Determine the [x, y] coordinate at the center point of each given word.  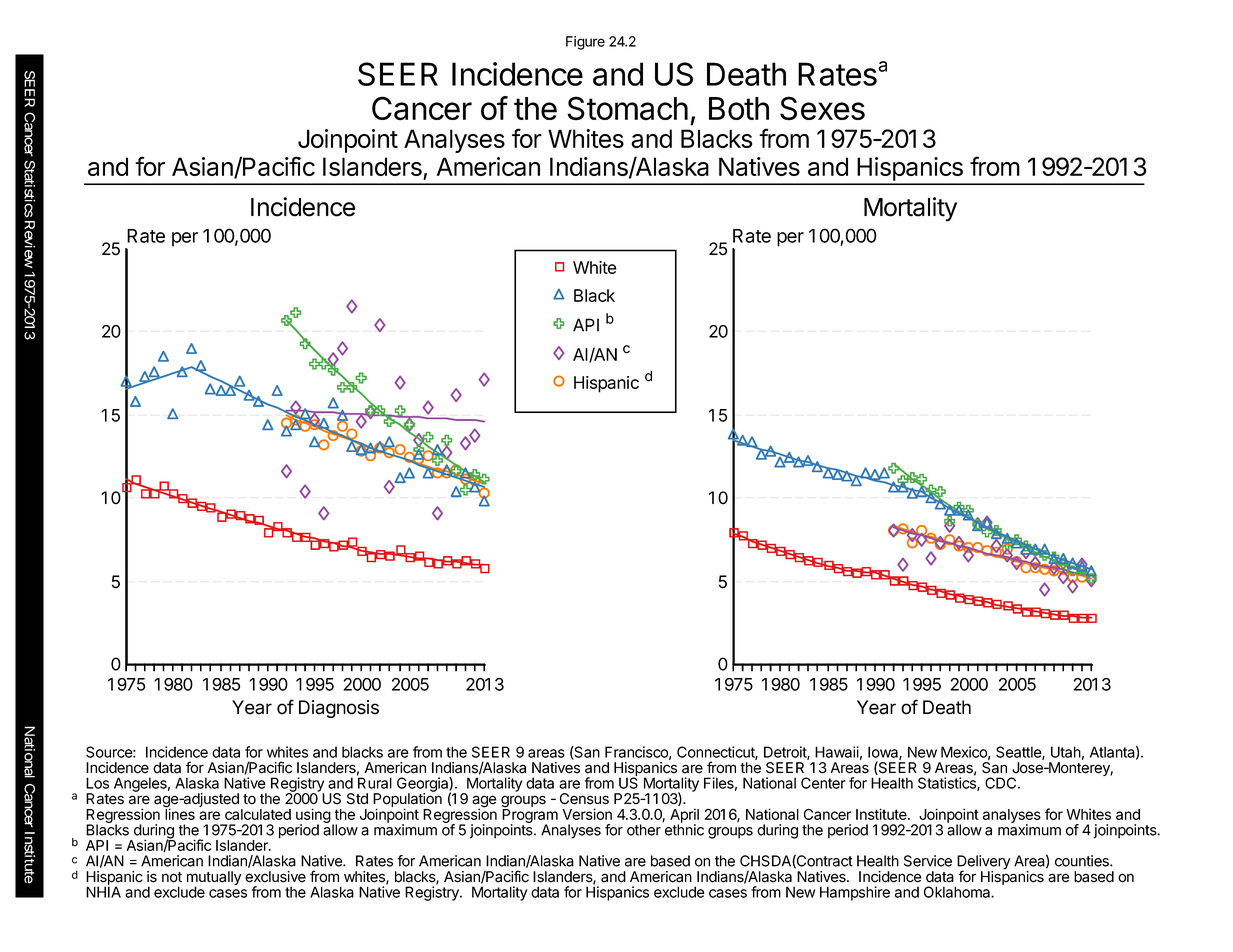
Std [357, 799]
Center [823, 783]
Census [584, 799]
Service [928, 861]
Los [97, 783]
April [684, 816]
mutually [214, 879]
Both [739, 108]
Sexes [822, 108]
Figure [585, 43]
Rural [375, 783]
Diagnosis [339, 709]
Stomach [627, 108]
